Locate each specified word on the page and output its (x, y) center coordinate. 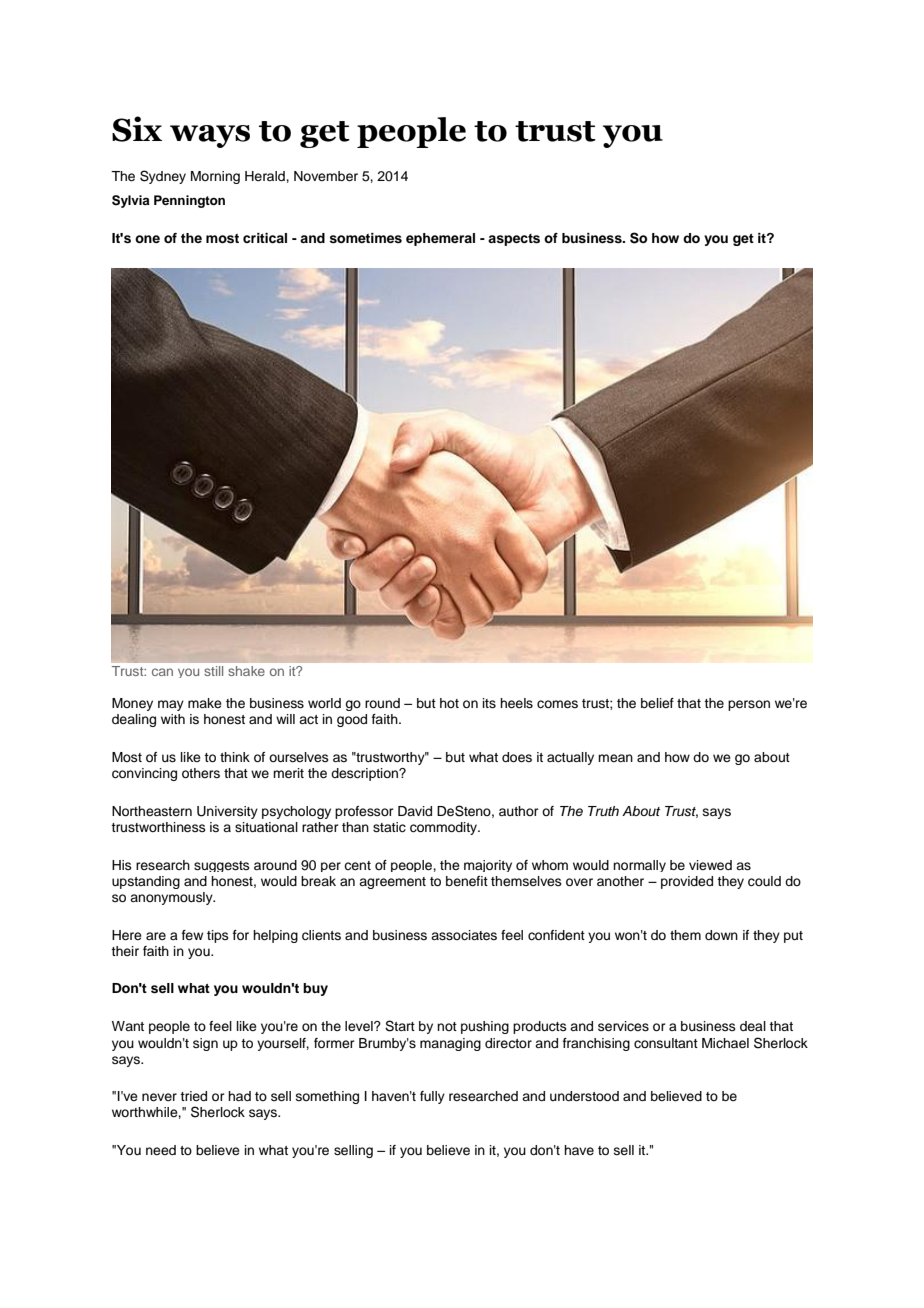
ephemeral (440, 239)
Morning (215, 177)
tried (193, 1096)
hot (449, 703)
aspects (514, 240)
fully (432, 1097)
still (214, 671)
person (749, 705)
